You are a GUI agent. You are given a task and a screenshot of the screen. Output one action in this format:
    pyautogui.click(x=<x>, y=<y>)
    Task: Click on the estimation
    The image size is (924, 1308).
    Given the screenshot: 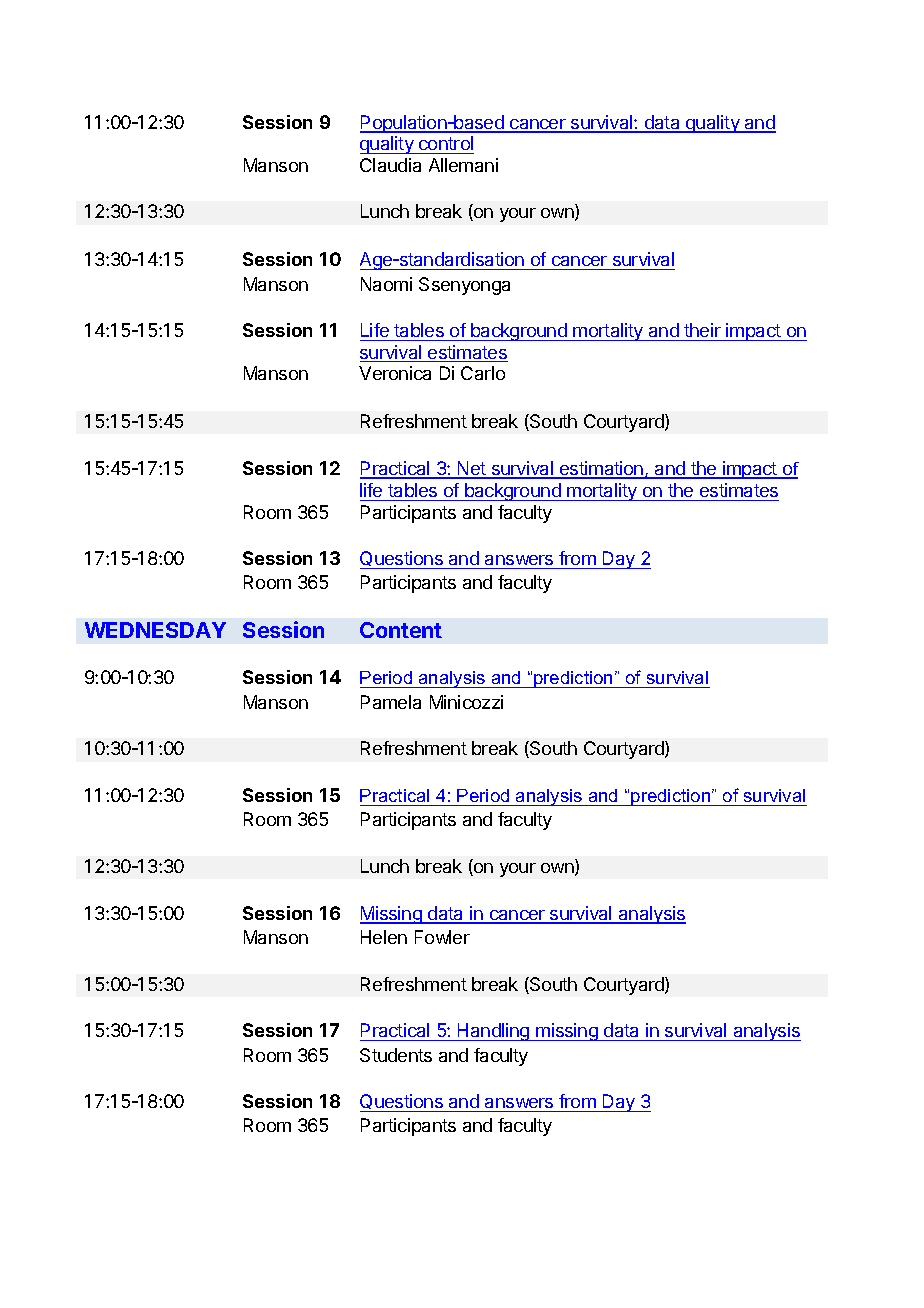 What is the action you would take?
    pyautogui.click(x=602, y=469)
